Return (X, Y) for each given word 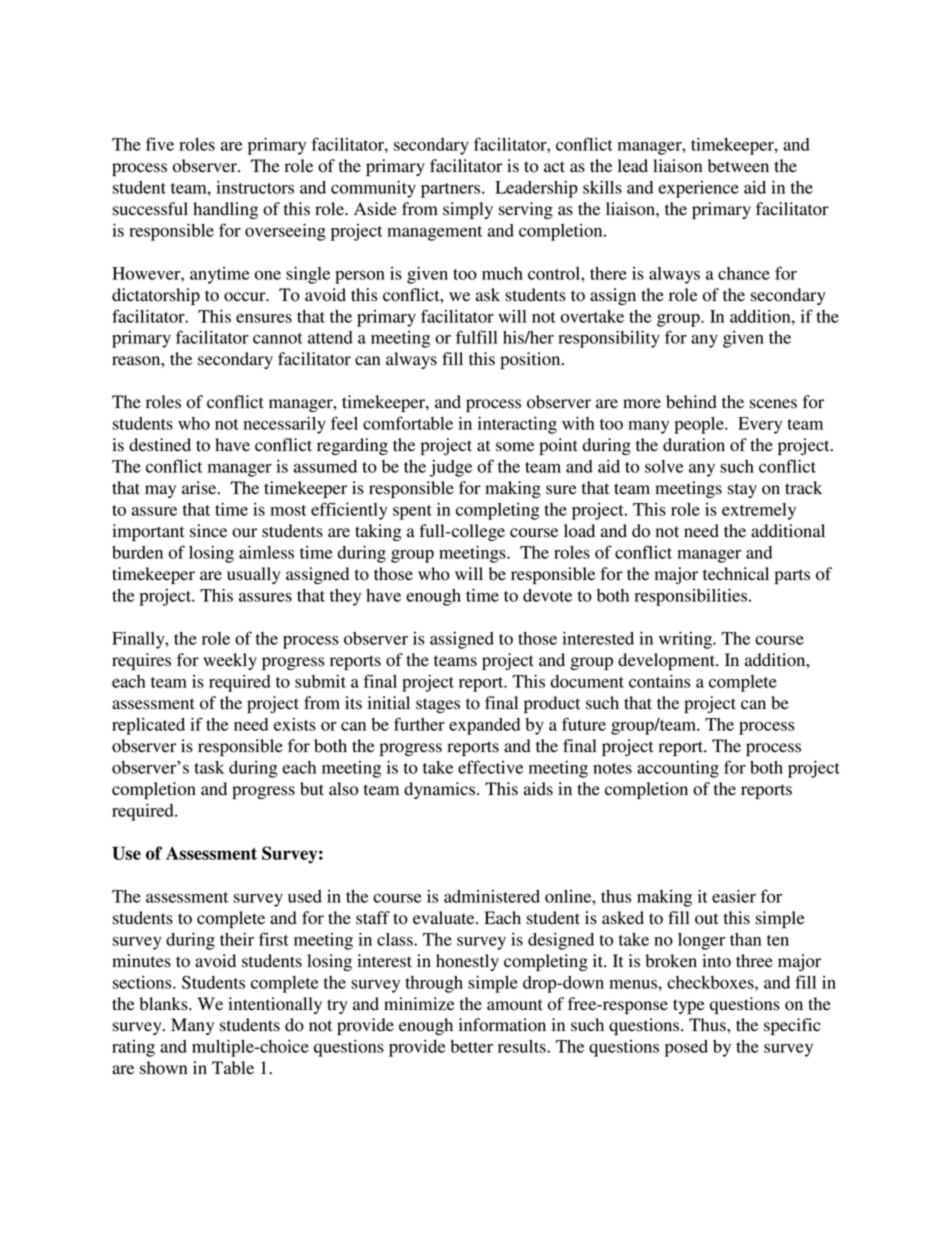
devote (547, 595)
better (471, 1046)
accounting (678, 769)
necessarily (285, 425)
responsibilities (691, 597)
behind (691, 402)
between (738, 166)
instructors (255, 187)
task (209, 767)
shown (163, 1068)
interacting (517, 425)
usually (253, 575)
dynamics (439, 790)
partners (452, 190)
